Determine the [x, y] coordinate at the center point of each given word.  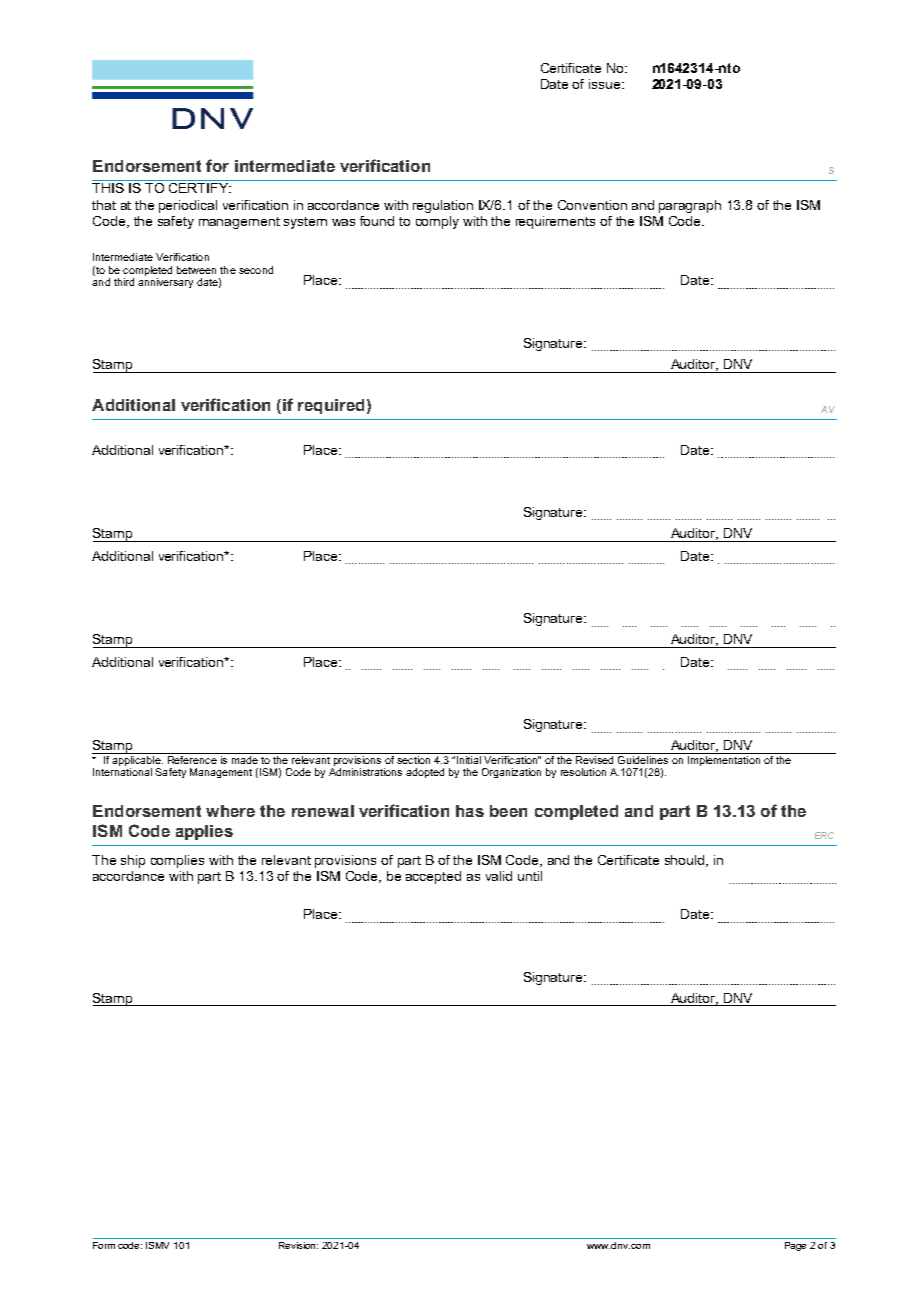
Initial [469, 760]
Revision [298, 1245]
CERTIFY [200, 188]
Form [104, 1245]
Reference [192, 758]
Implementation [724, 761]
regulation [443, 206]
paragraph [690, 206]
